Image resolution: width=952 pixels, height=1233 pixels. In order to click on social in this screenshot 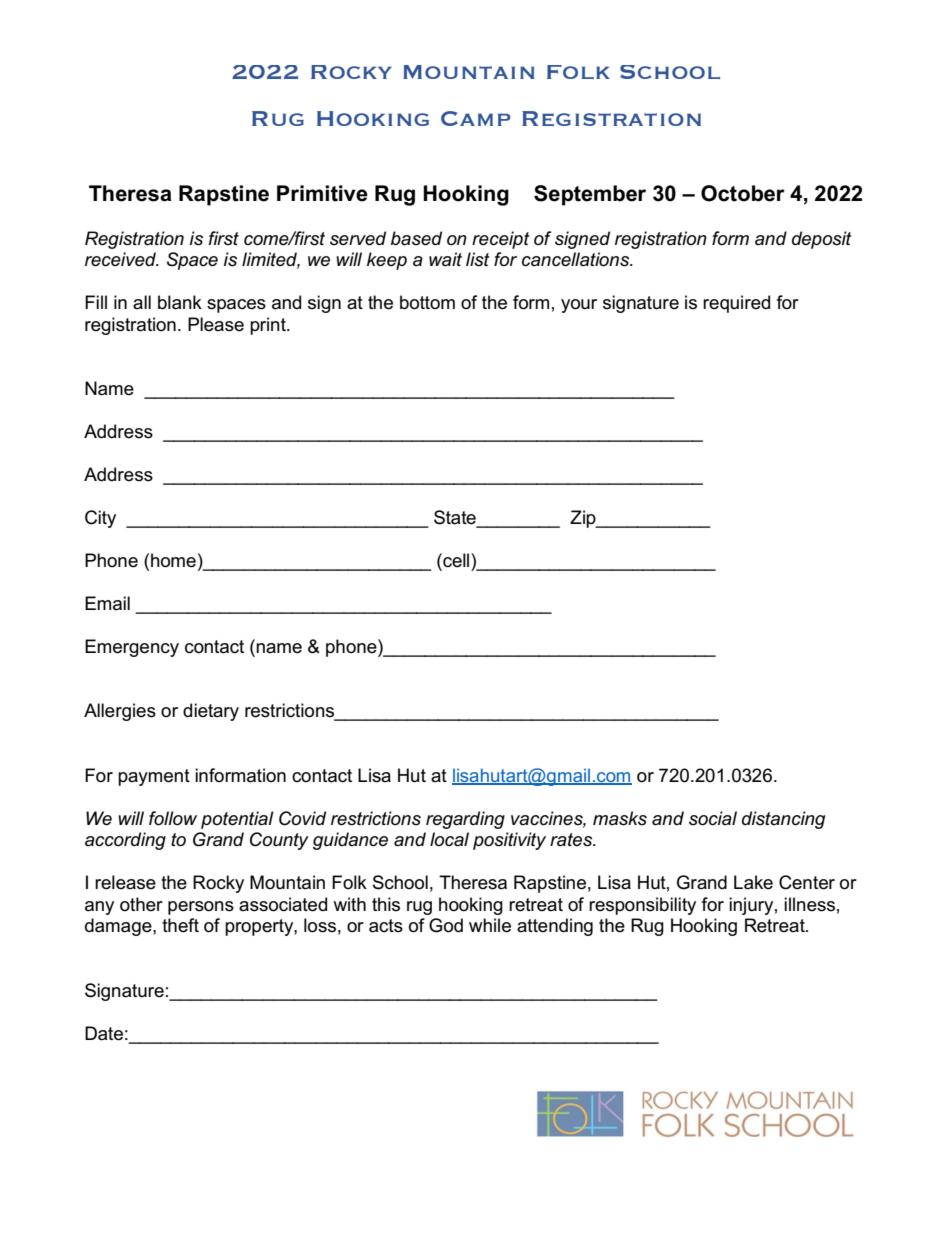, I will do `click(713, 818)`.
